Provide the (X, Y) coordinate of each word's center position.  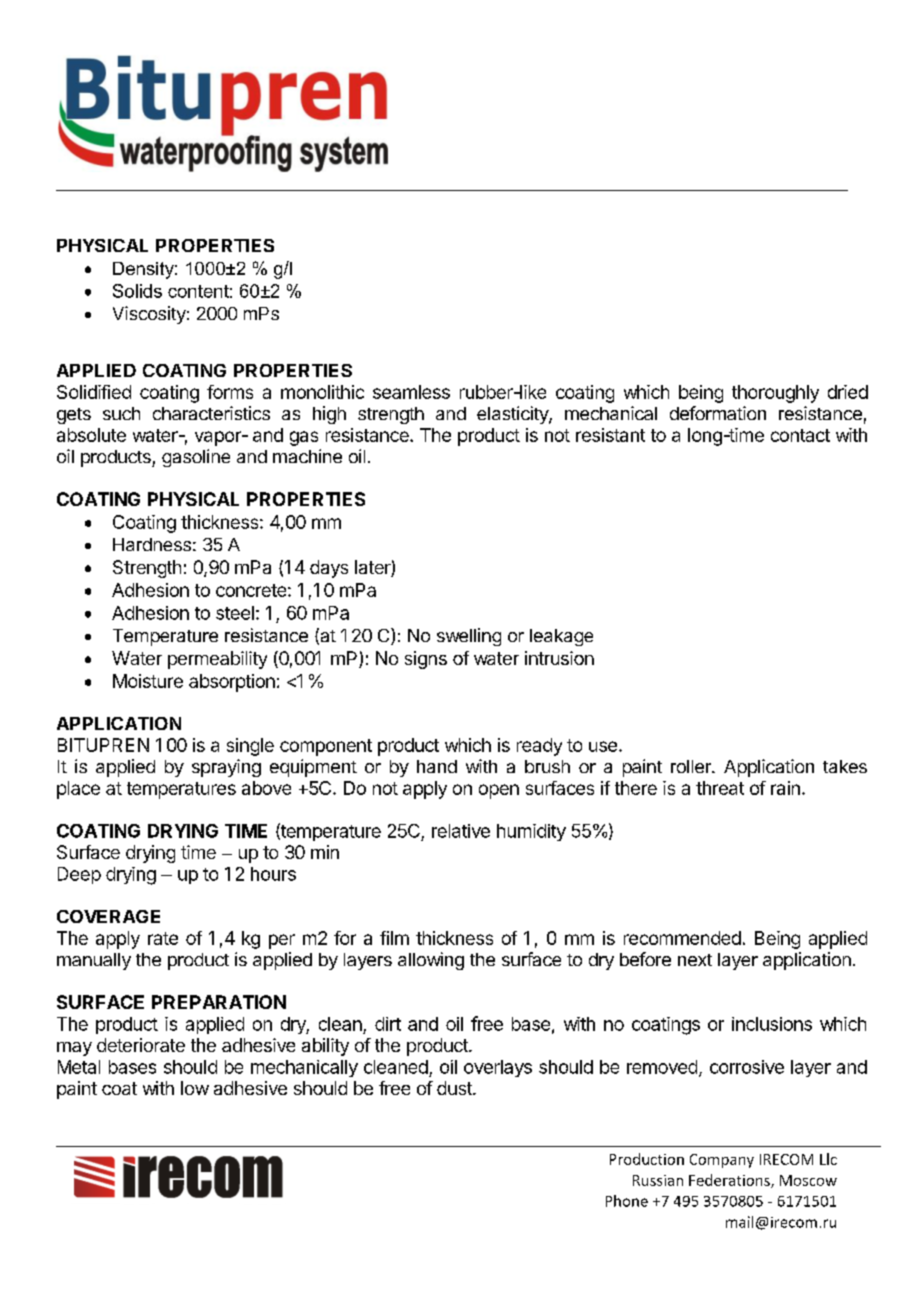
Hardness (152, 544)
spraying (226, 768)
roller (692, 766)
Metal (79, 1067)
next (695, 960)
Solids (137, 291)
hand (437, 766)
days (329, 569)
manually (94, 961)
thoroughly (775, 394)
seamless (411, 392)
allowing (431, 961)
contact (800, 435)
